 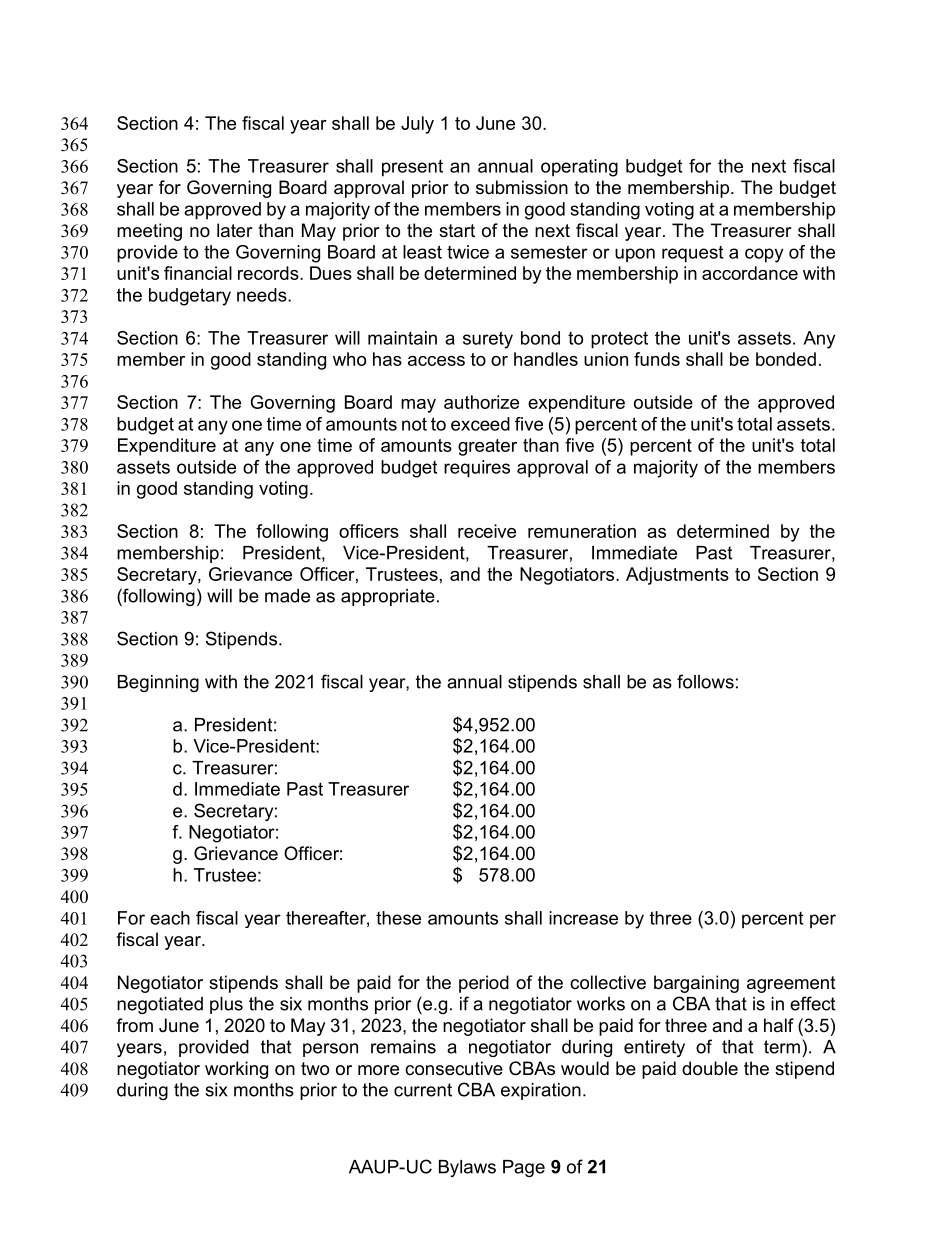 What do you see at coordinates (236, 1070) in the screenshot?
I see `working` at bounding box center [236, 1070].
